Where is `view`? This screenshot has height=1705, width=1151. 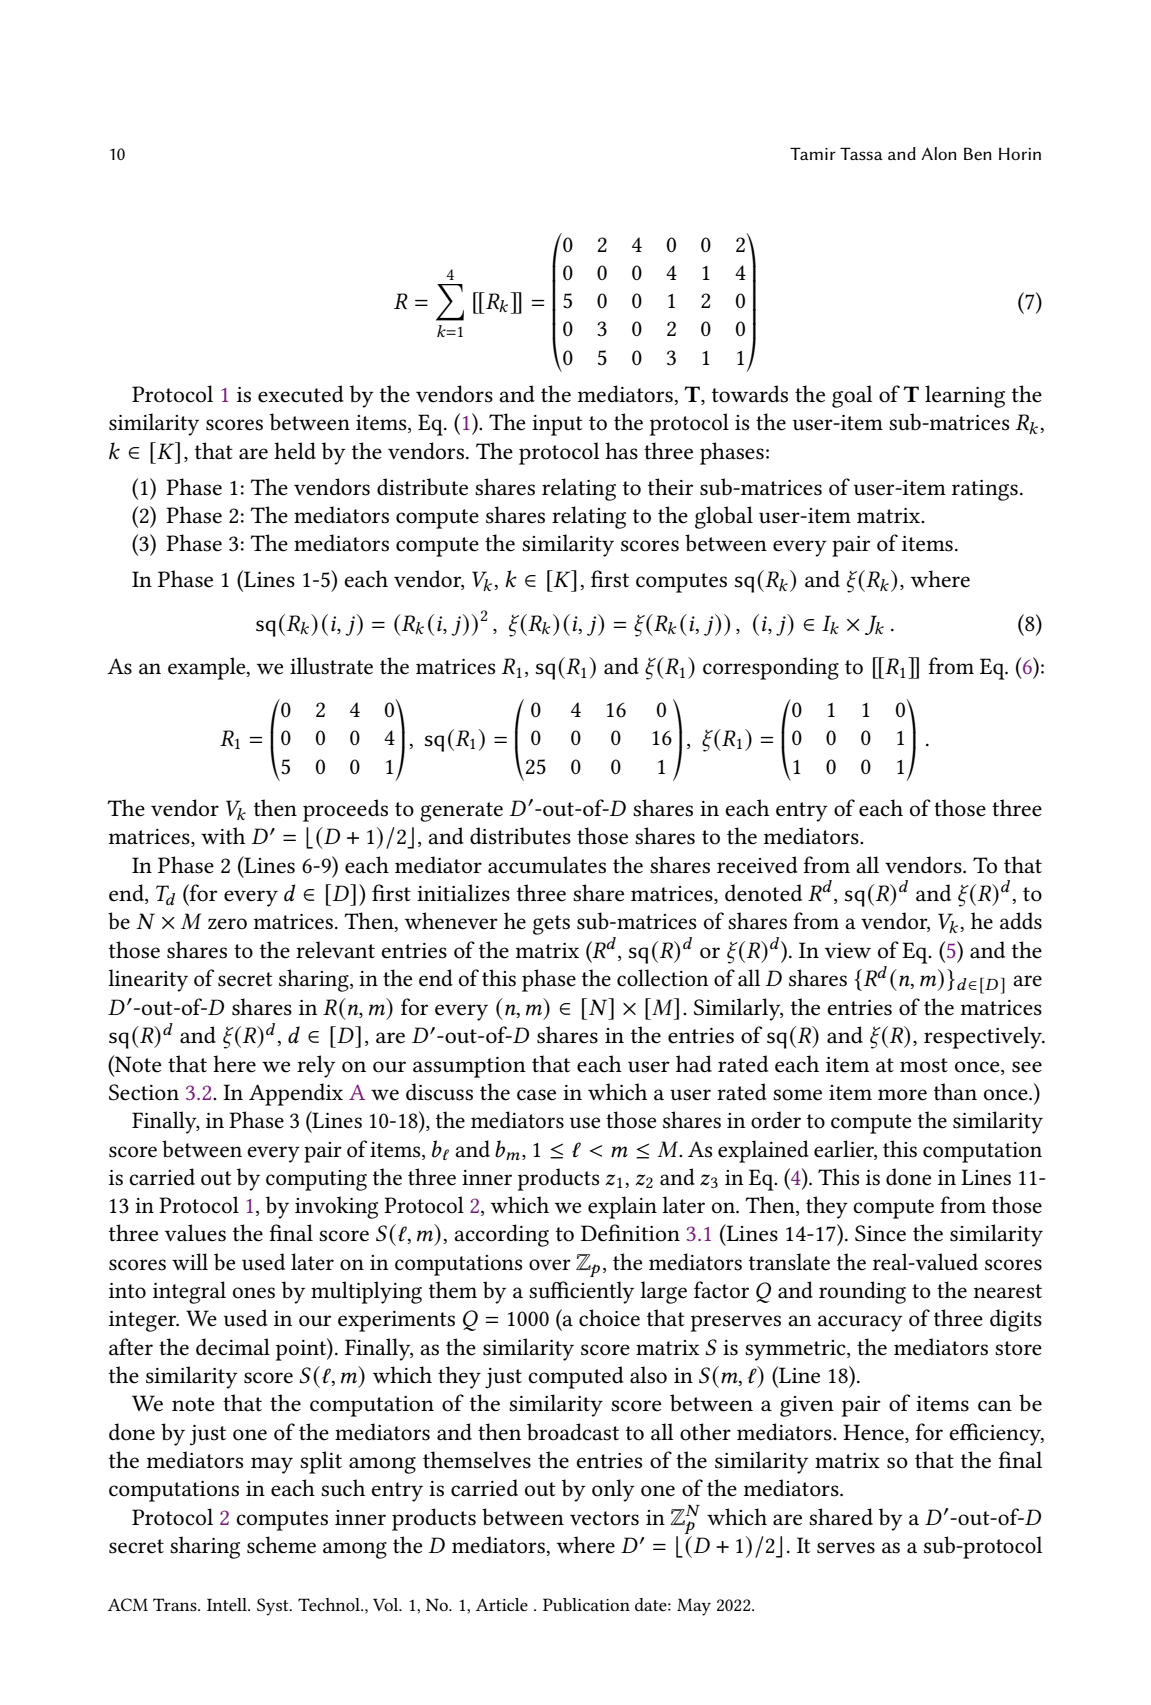
view is located at coordinates (848, 951).
